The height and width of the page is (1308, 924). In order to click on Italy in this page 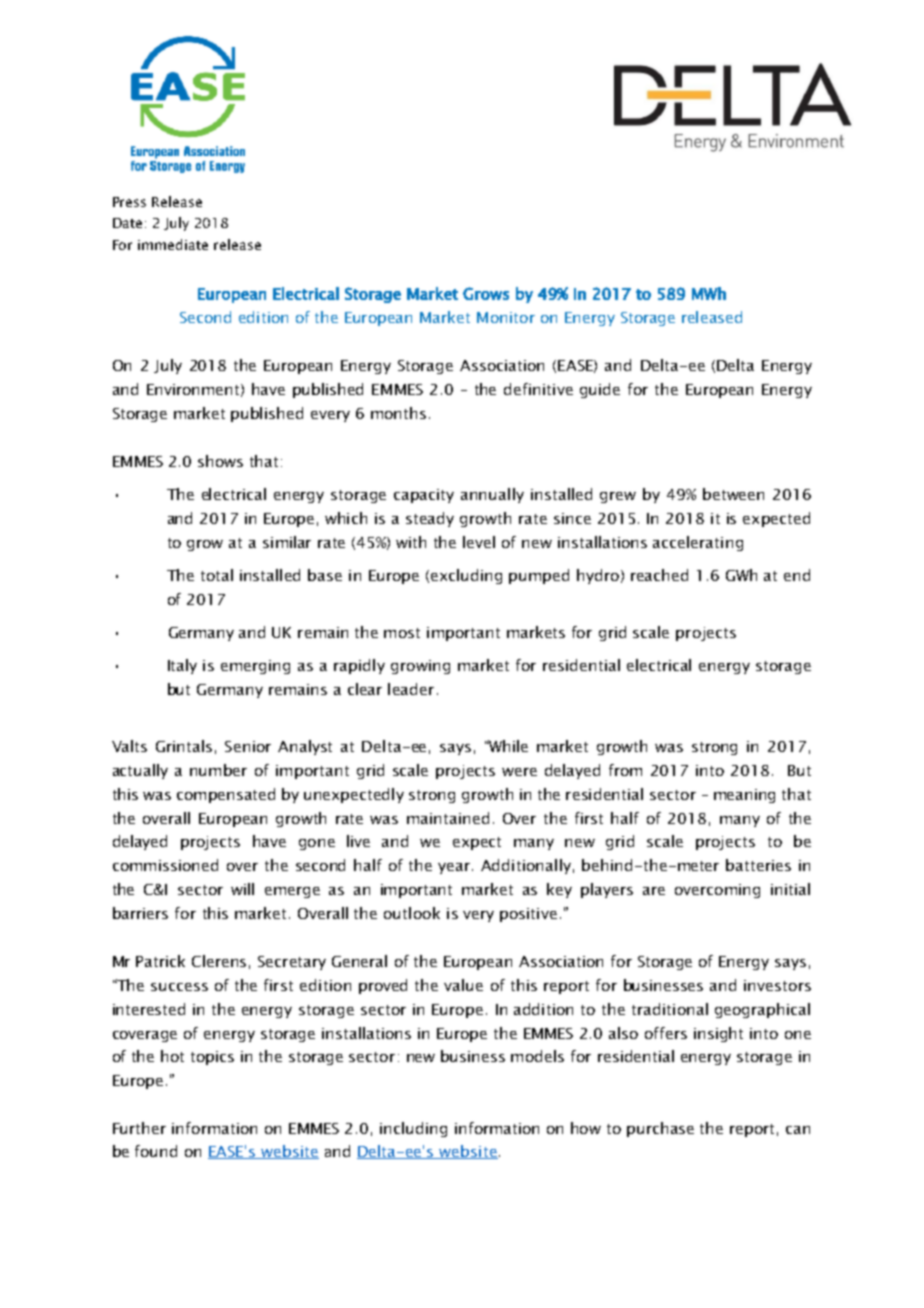, I will do `click(182, 666)`.
